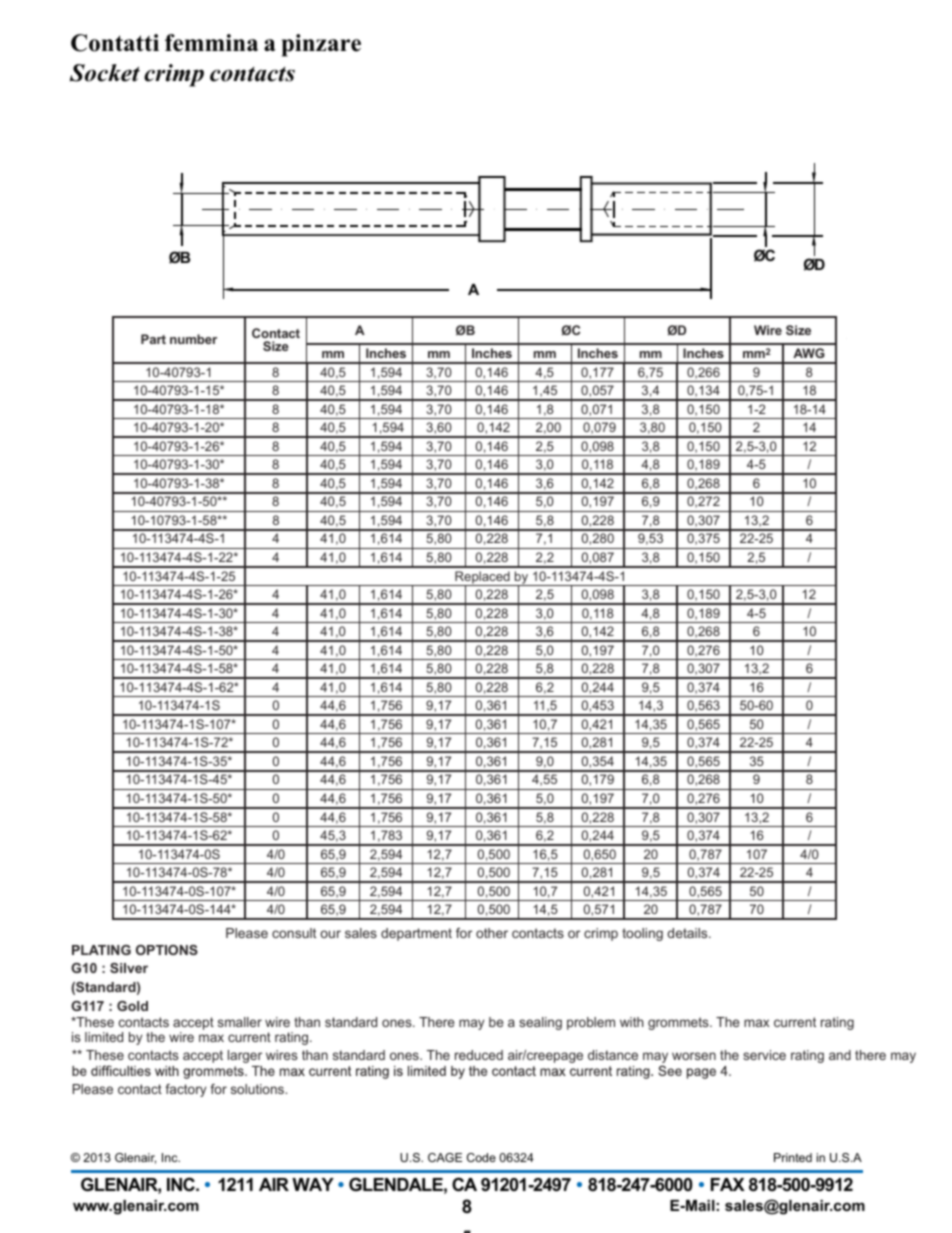 The width and height of the screenshot is (952, 1233). What do you see at coordinates (642, 934) in the screenshot?
I see `tooling` at bounding box center [642, 934].
